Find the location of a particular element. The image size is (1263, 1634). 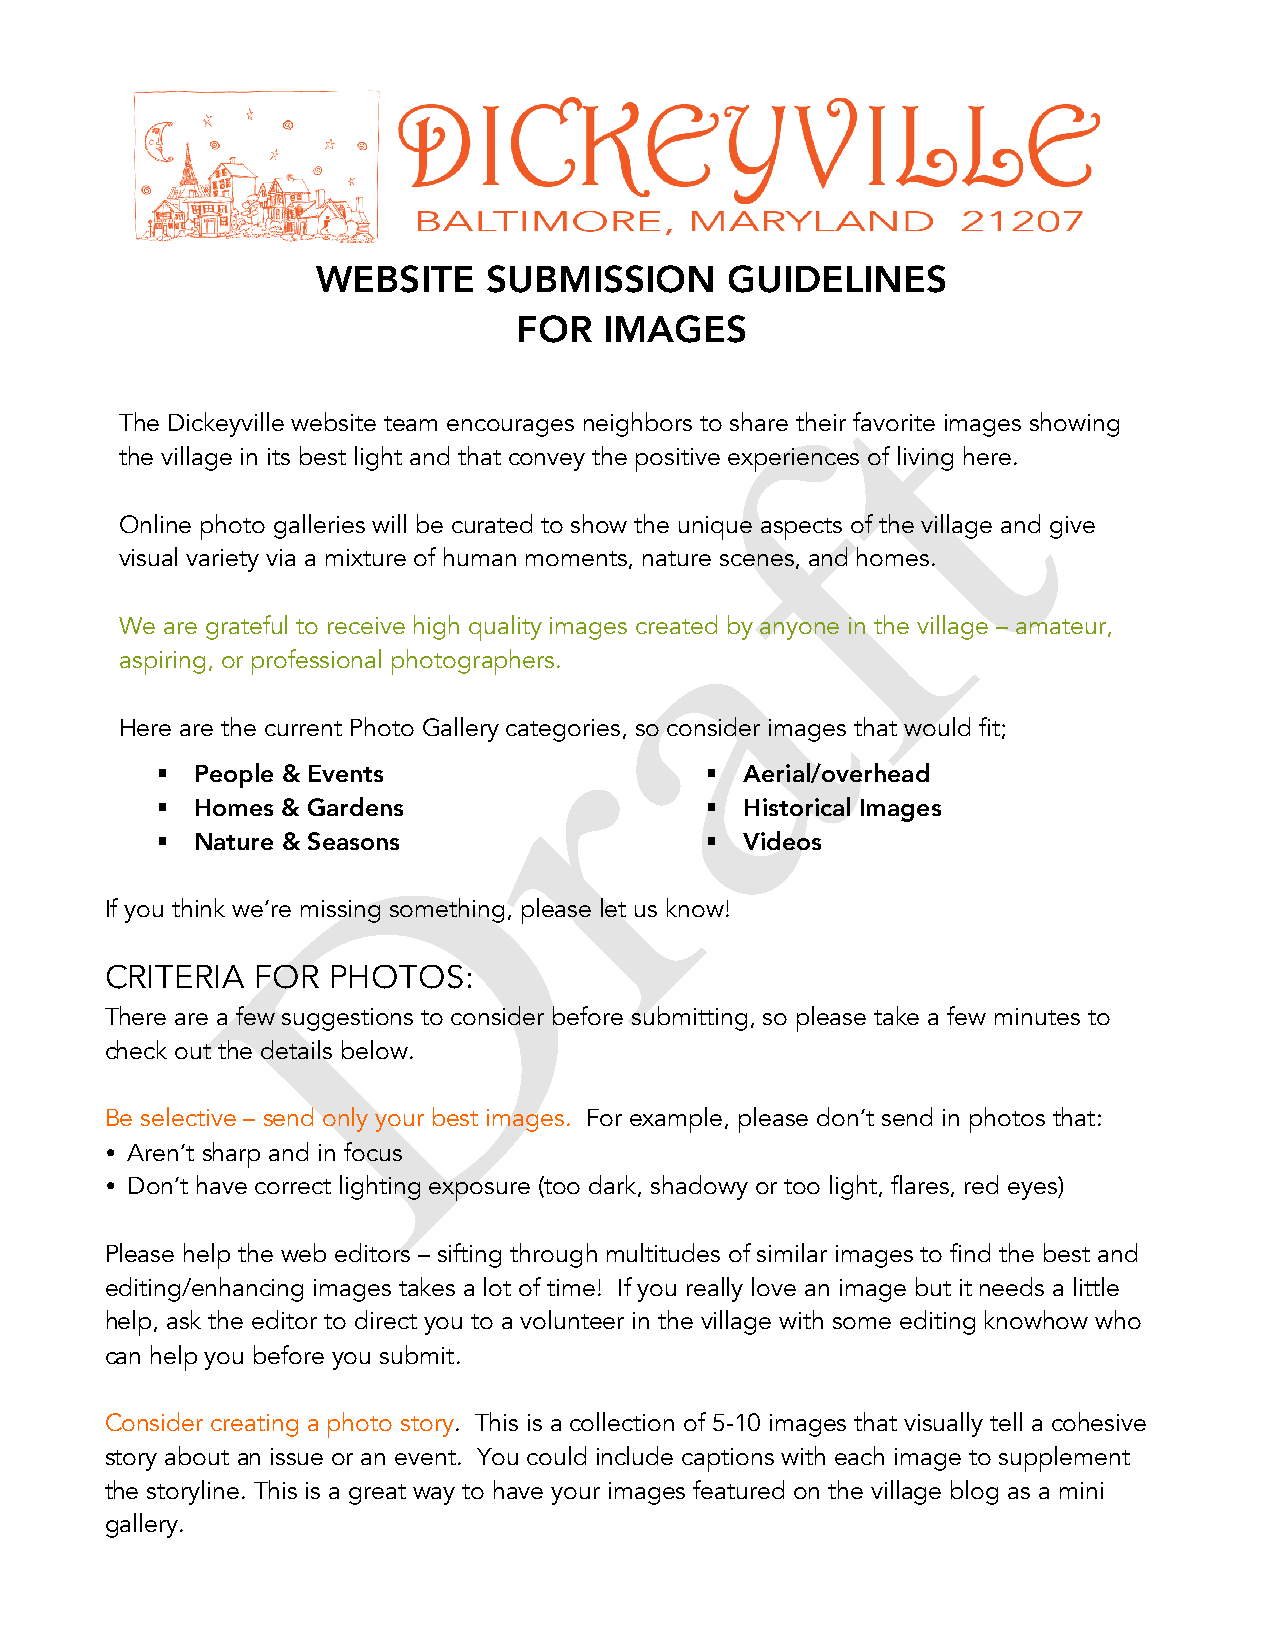

SUBMISSION is located at coordinates (600, 279).
